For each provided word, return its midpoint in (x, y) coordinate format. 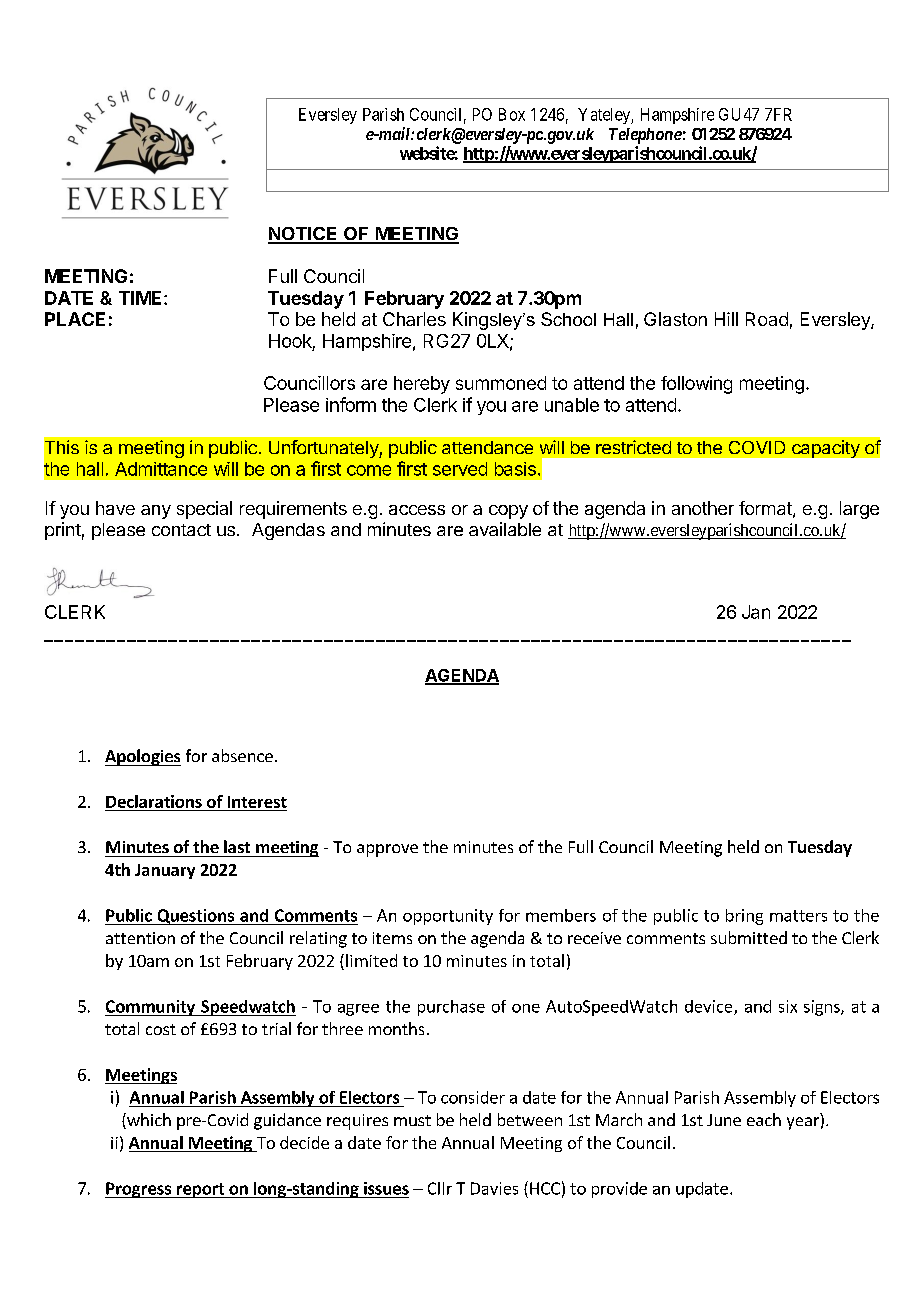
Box (512, 114)
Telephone (645, 136)
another (703, 508)
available (505, 529)
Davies (494, 1188)
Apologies (143, 757)
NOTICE (304, 235)
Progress (139, 1190)
